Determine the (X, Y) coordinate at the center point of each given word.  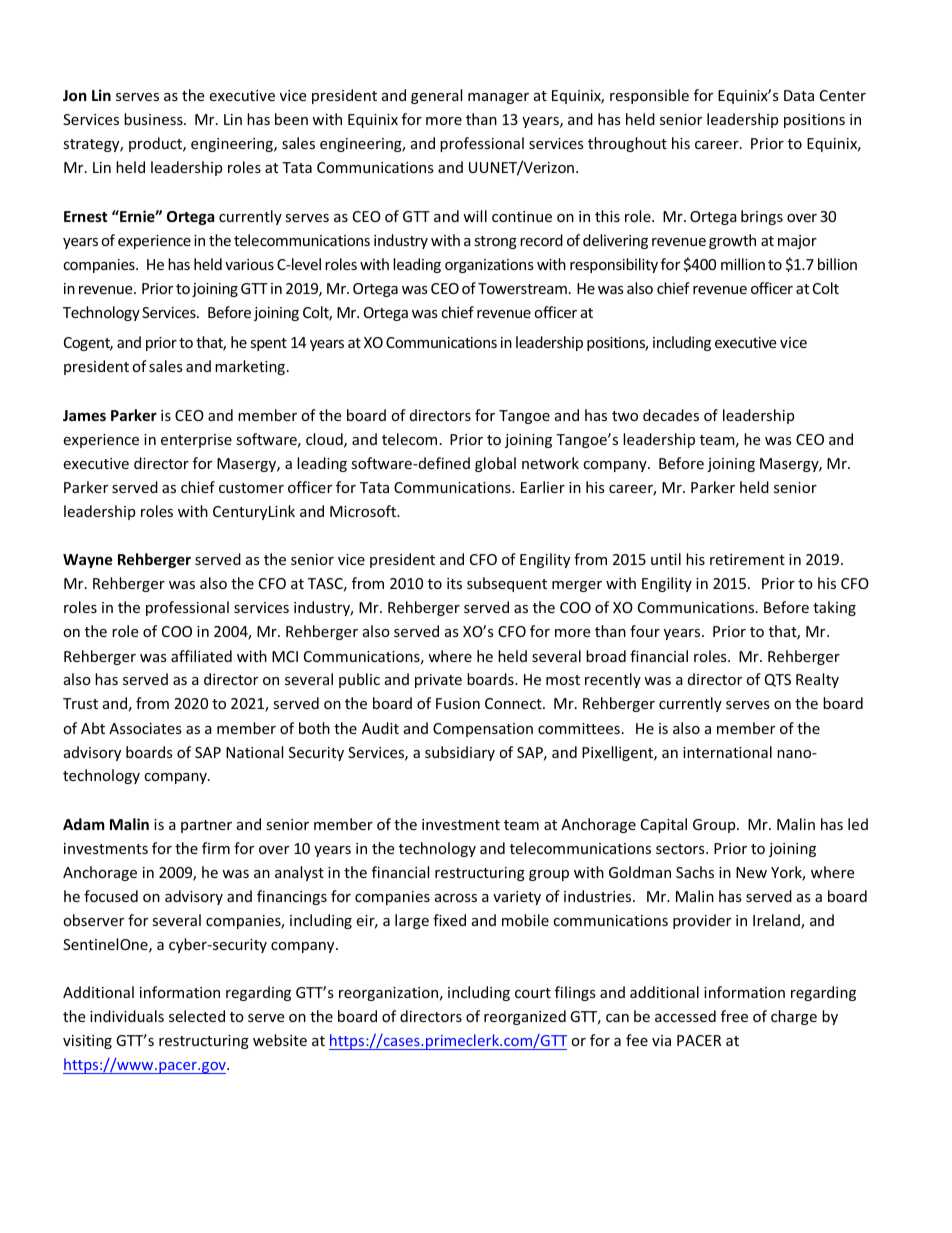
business (154, 119)
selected (197, 1016)
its (454, 583)
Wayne (88, 561)
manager (498, 98)
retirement (747, 559)
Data (799, 95)
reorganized (525, 1017)
